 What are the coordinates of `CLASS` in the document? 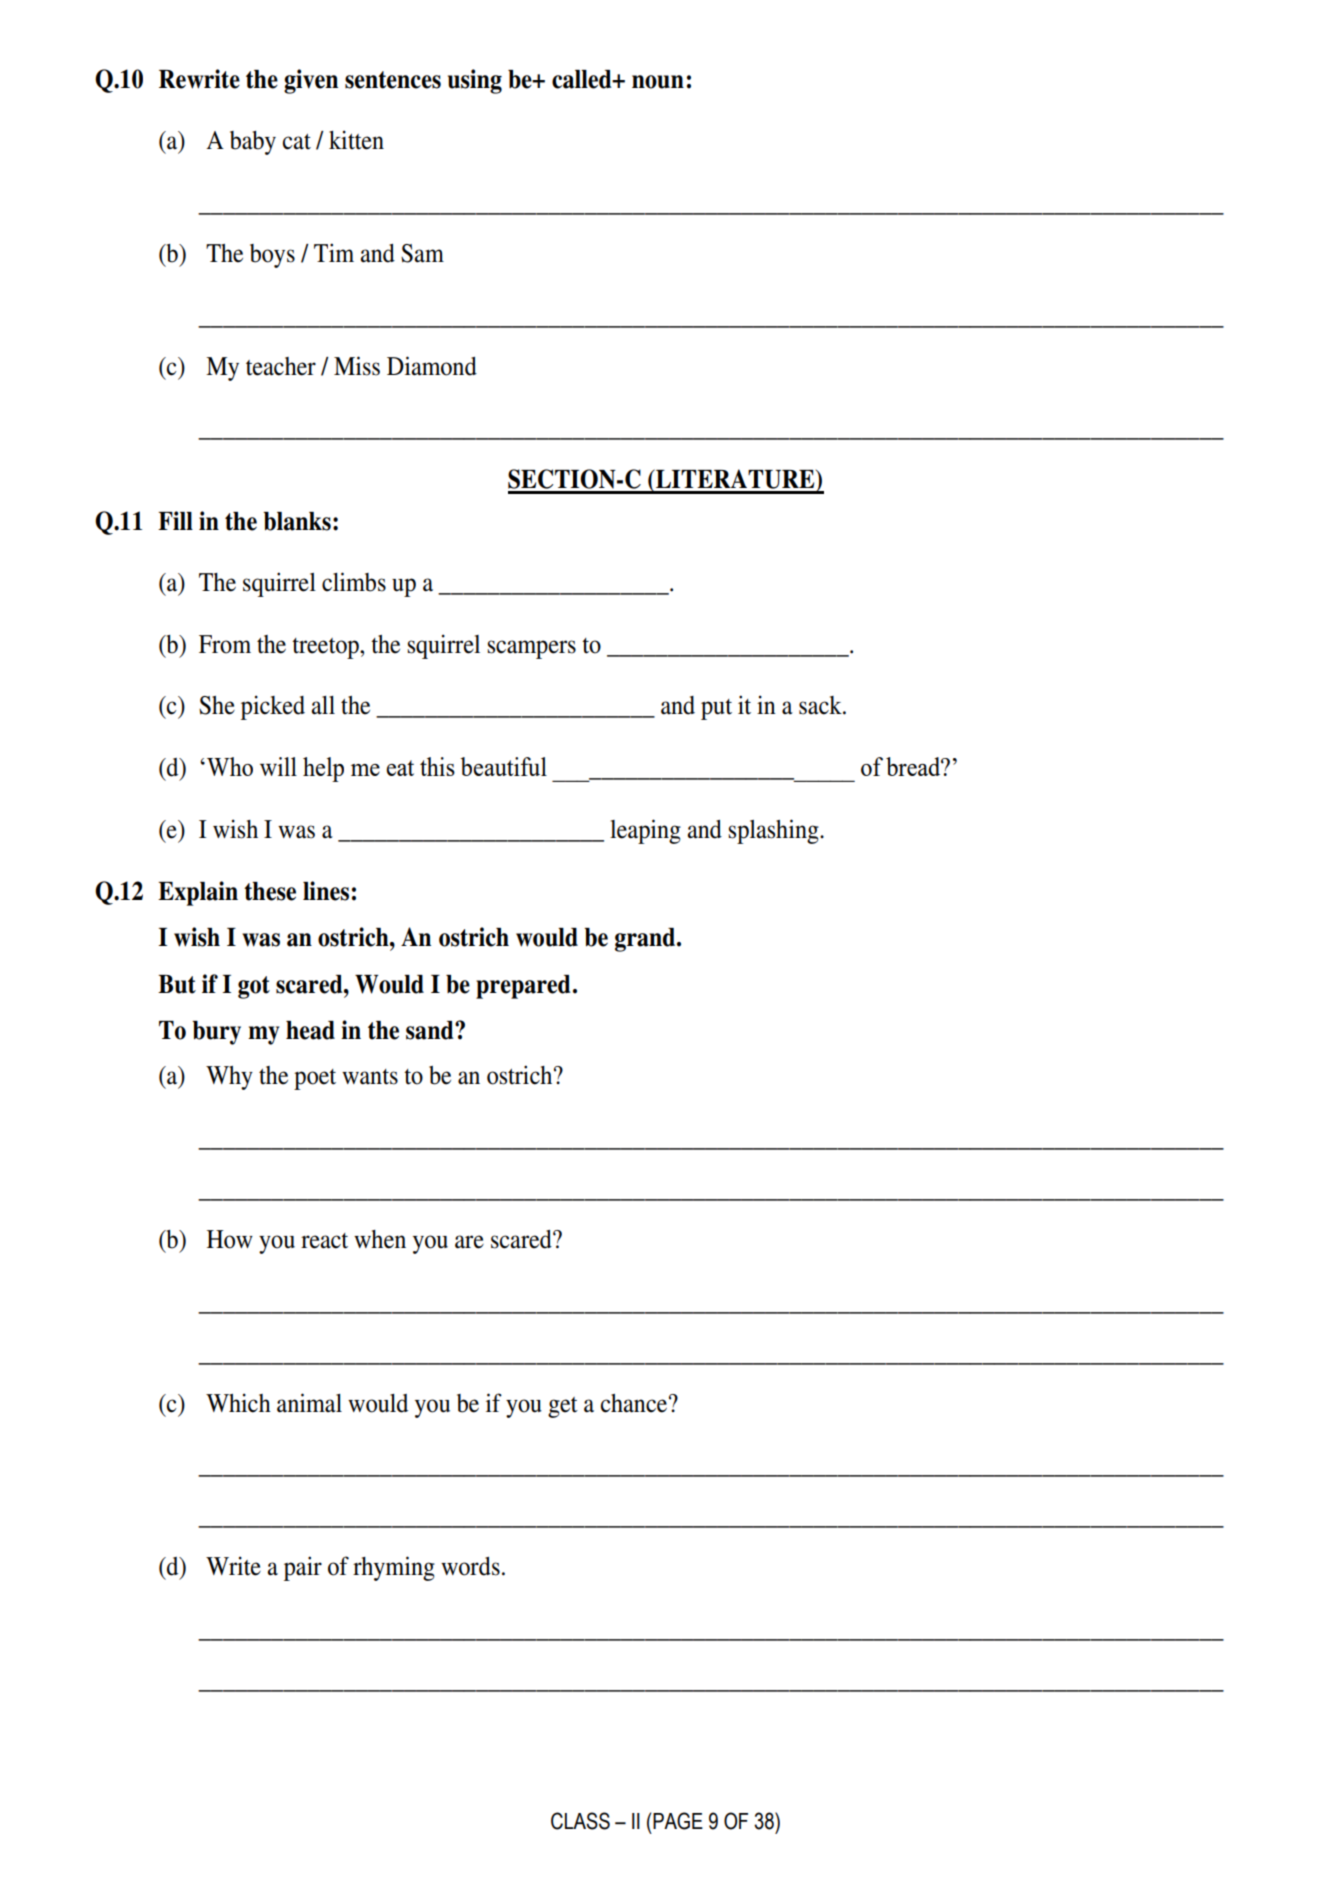 It's located at (580, 1821).
